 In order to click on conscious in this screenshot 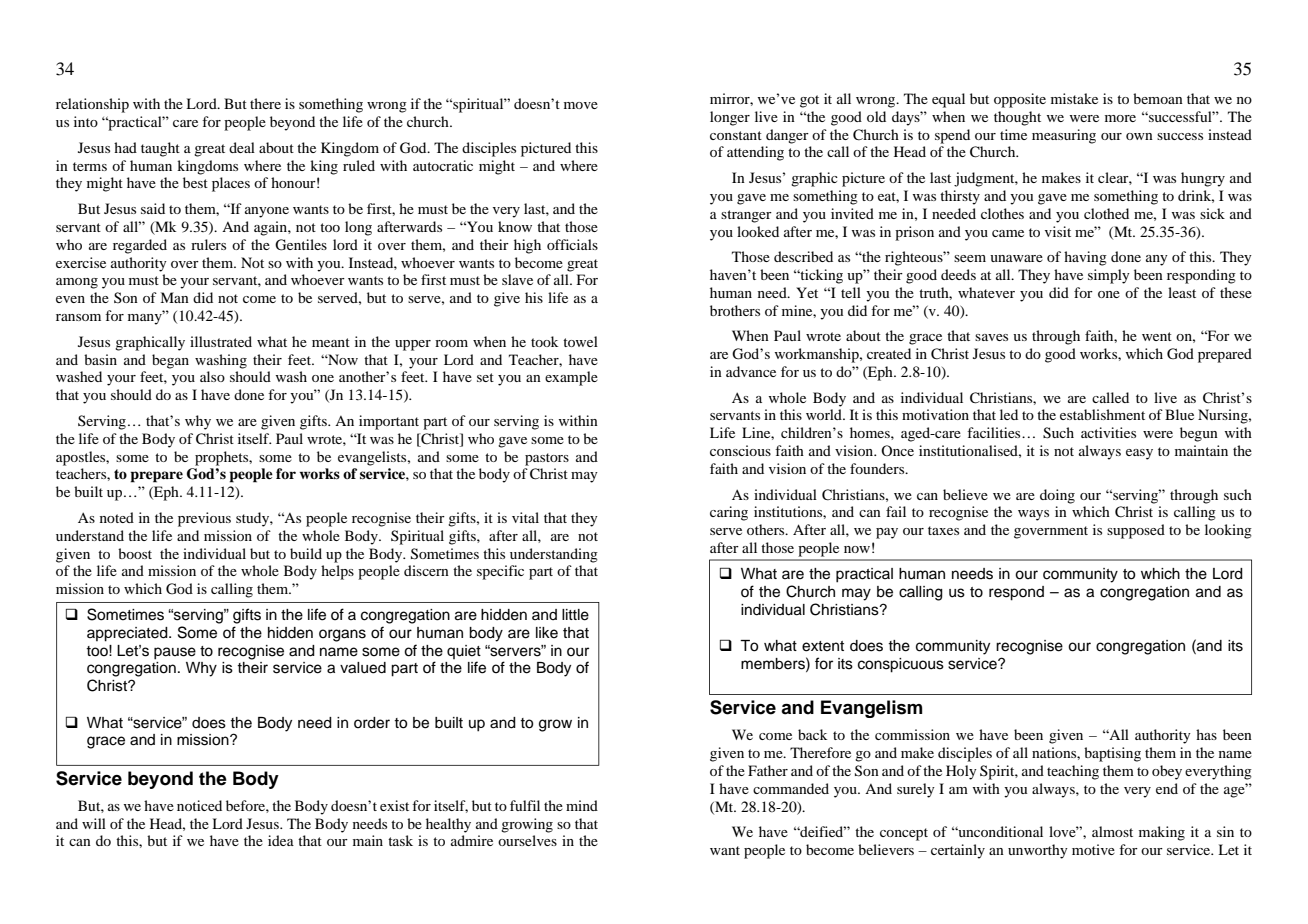, I will do `click(740, 450)`.
